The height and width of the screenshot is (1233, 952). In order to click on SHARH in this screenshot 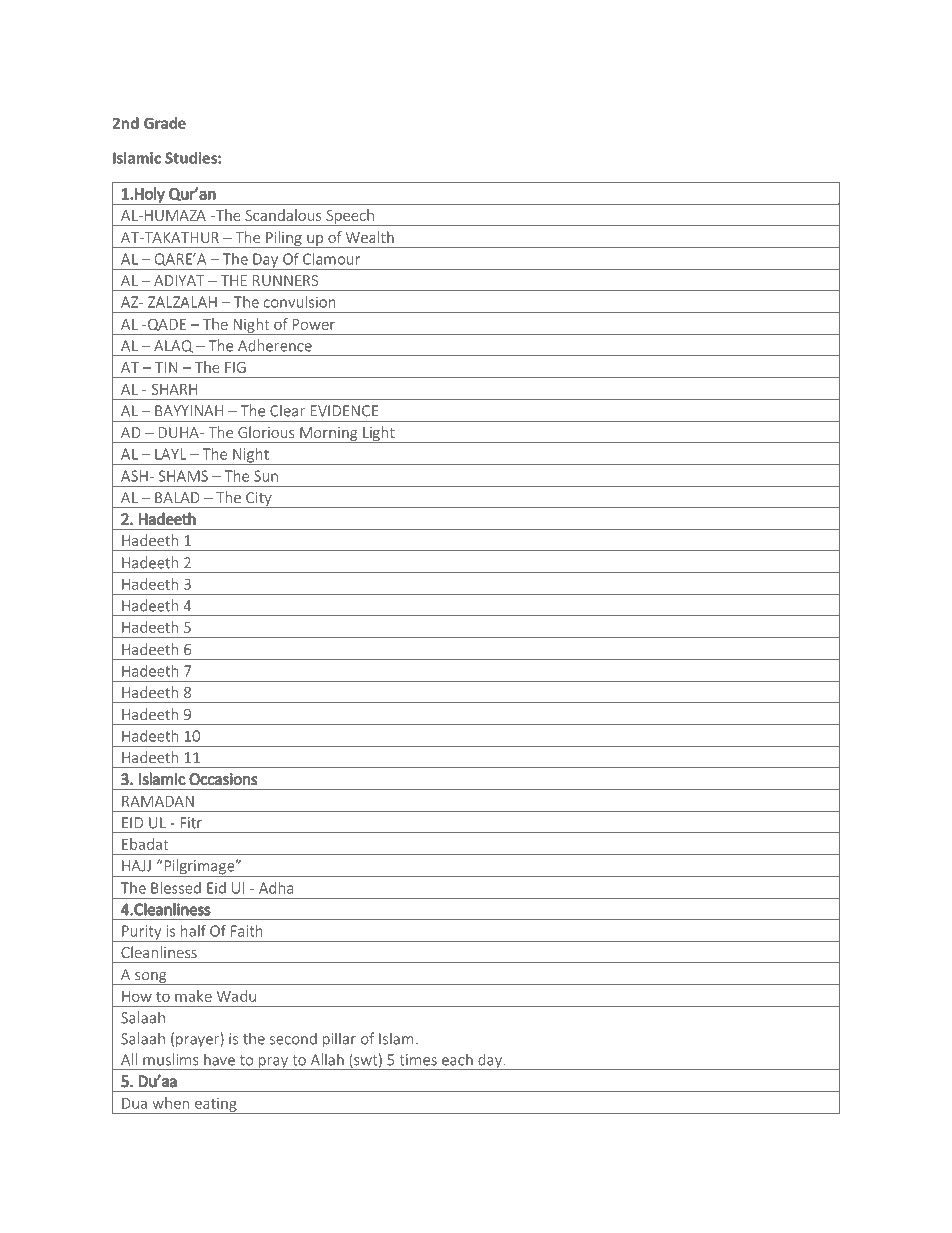, I will do `click(174, 389)`.
